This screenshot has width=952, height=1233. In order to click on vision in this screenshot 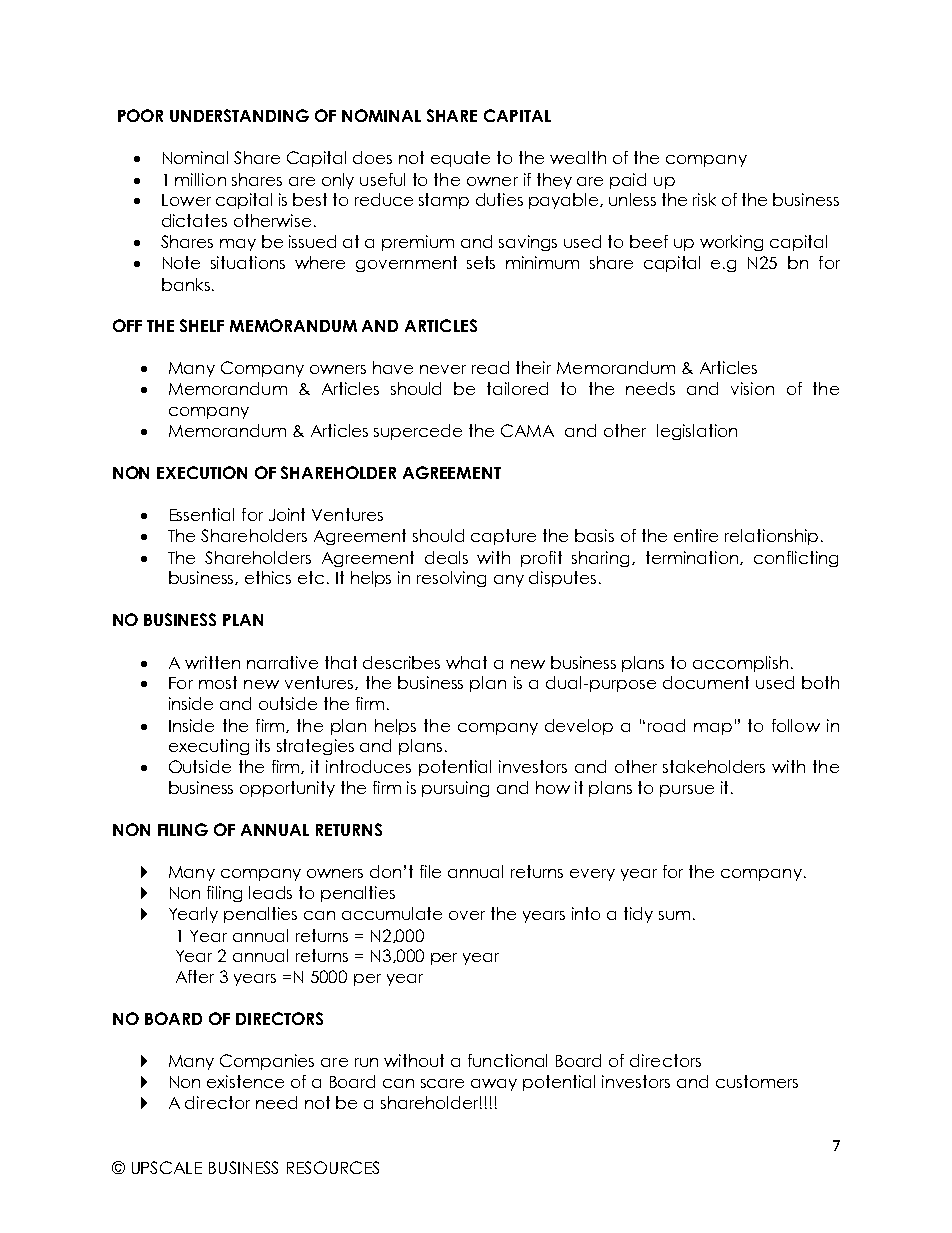, I will do `click(752, 388)`.
